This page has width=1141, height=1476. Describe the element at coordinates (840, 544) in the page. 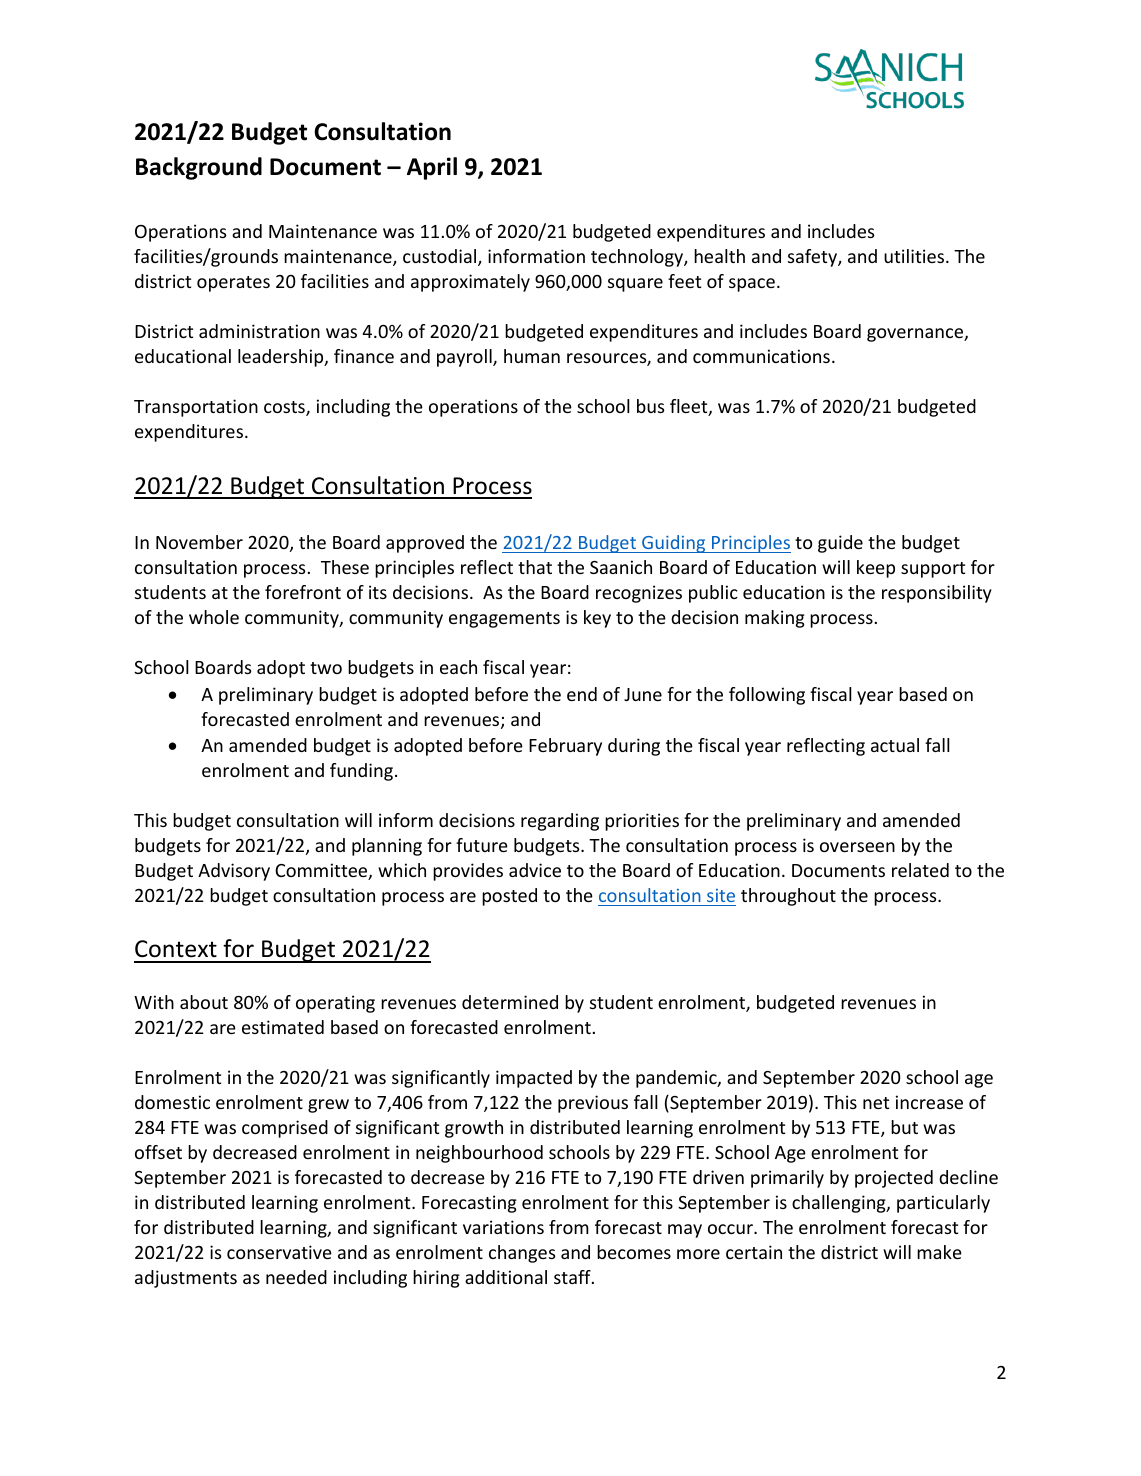

I see `guide` at that location.
